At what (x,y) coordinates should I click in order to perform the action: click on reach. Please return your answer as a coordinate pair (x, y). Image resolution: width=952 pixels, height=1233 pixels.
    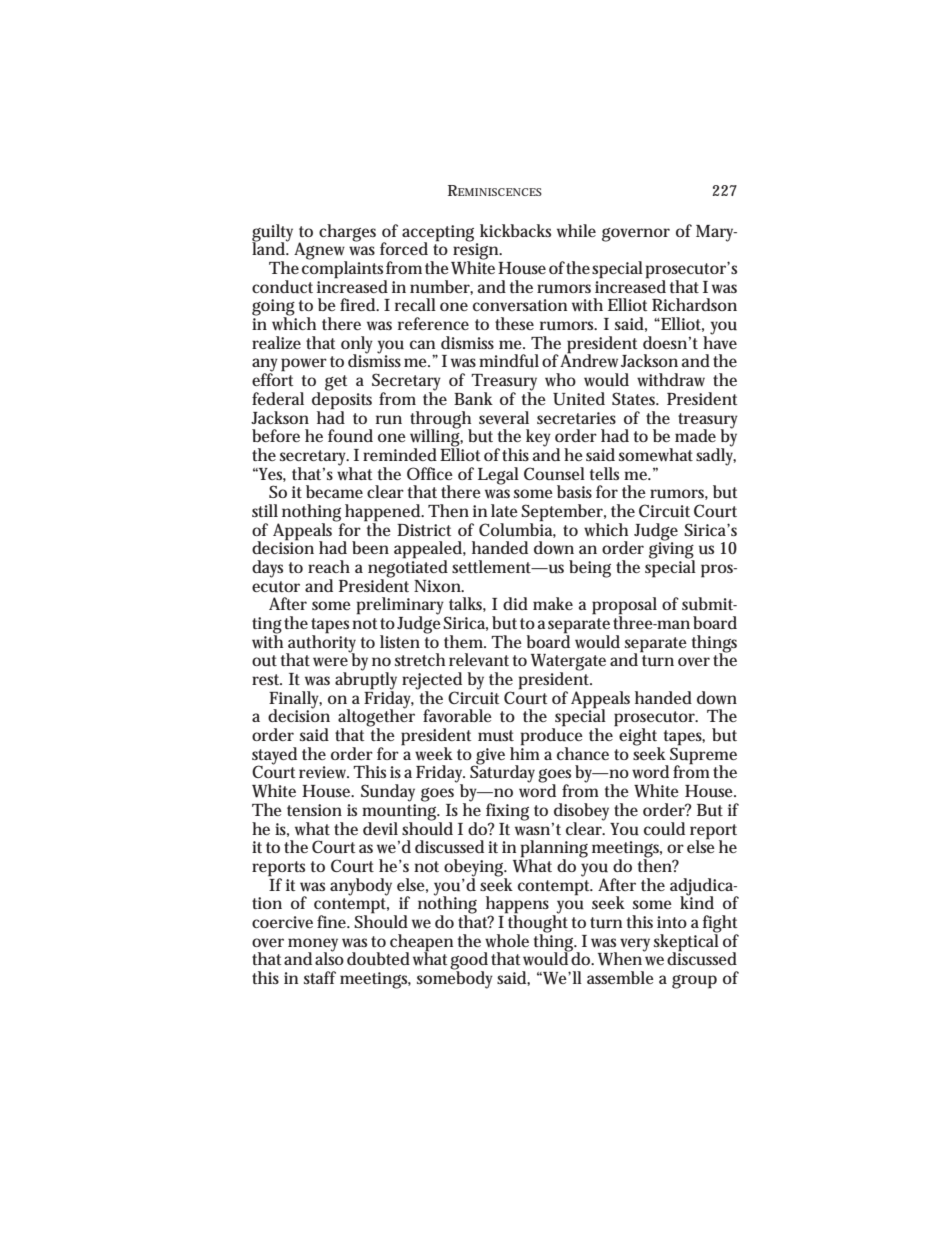
    Looking at the image, I should click on (329, 566).
